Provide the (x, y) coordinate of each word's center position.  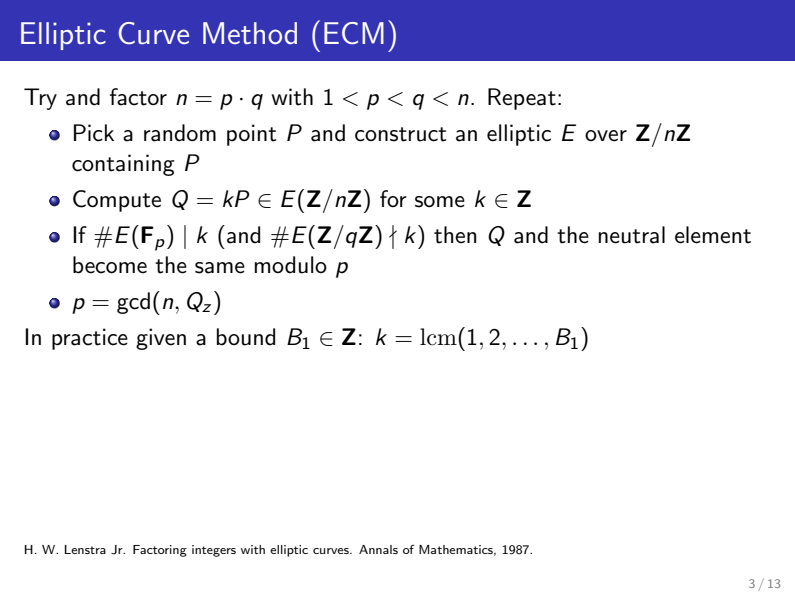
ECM (354, 33)
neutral (632, 235)
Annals (378, 549)
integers (214, 551)
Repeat (522, 99)
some (440, 202)
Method (250, 33)
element (713, 235)
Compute (117, 201)
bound (246, 337)
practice (90, 339)
